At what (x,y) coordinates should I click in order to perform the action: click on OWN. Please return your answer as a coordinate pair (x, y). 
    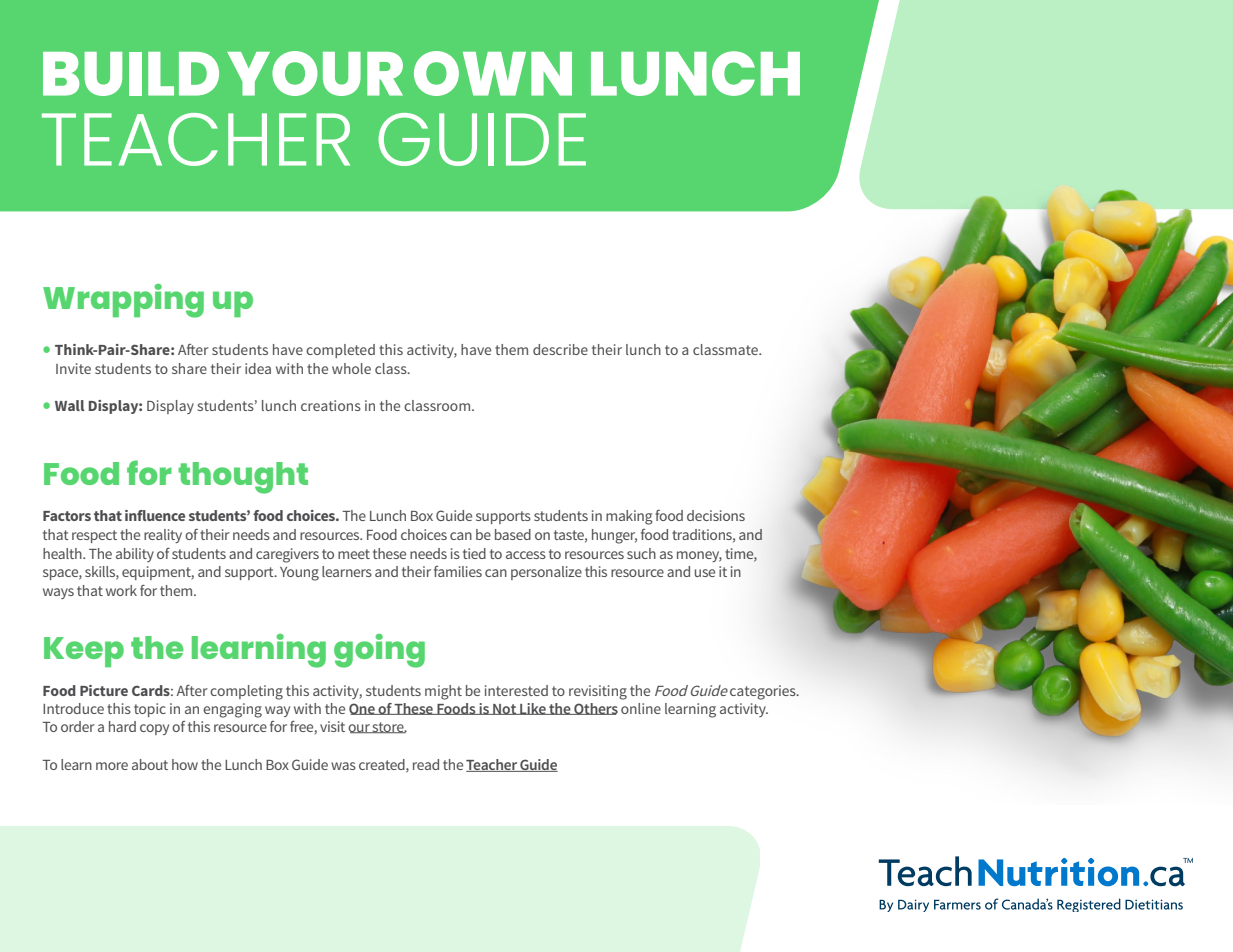
    Looking at the image, I should click on (493, 73).
